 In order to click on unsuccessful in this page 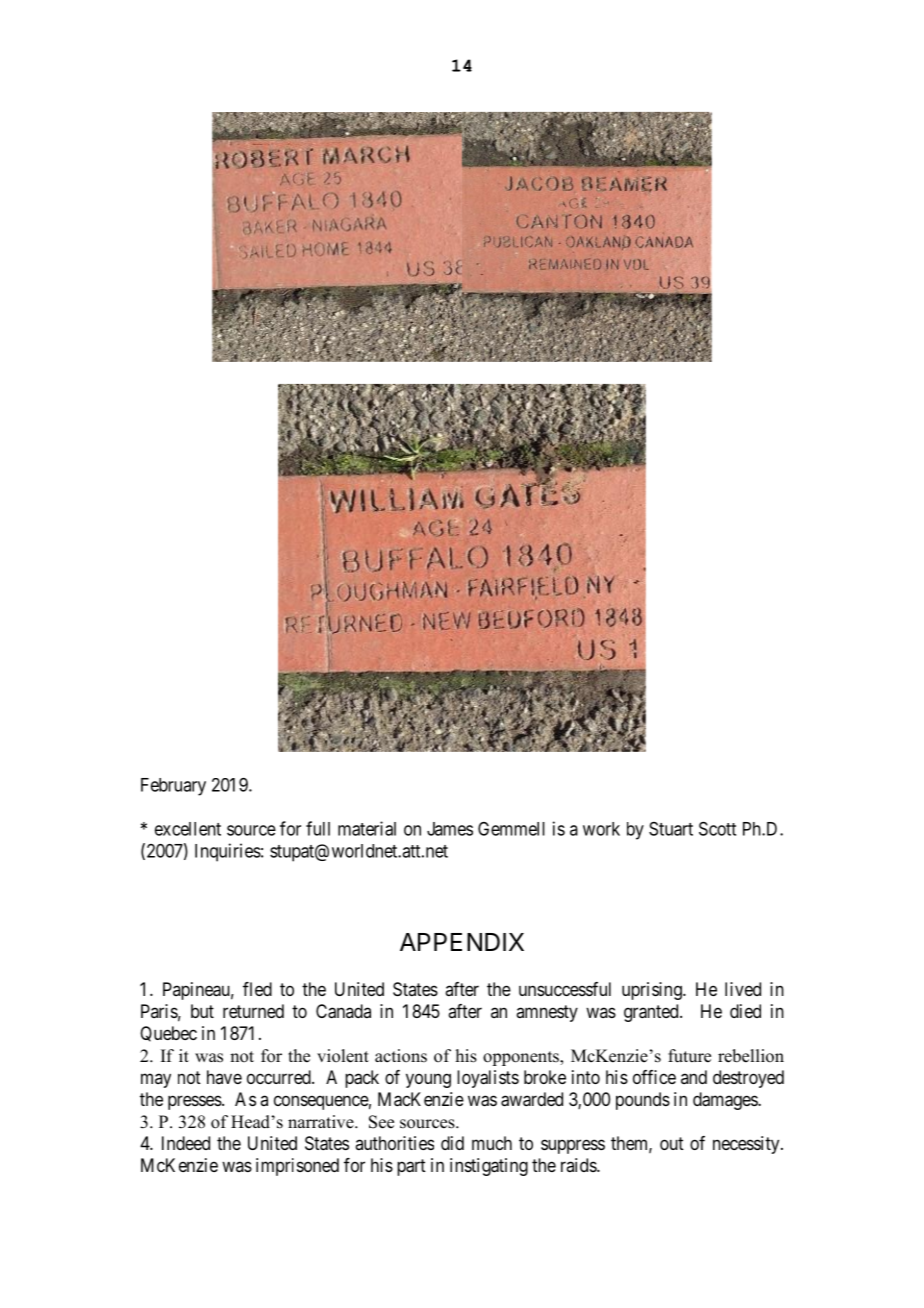, I will do `click(565, 989)`.
